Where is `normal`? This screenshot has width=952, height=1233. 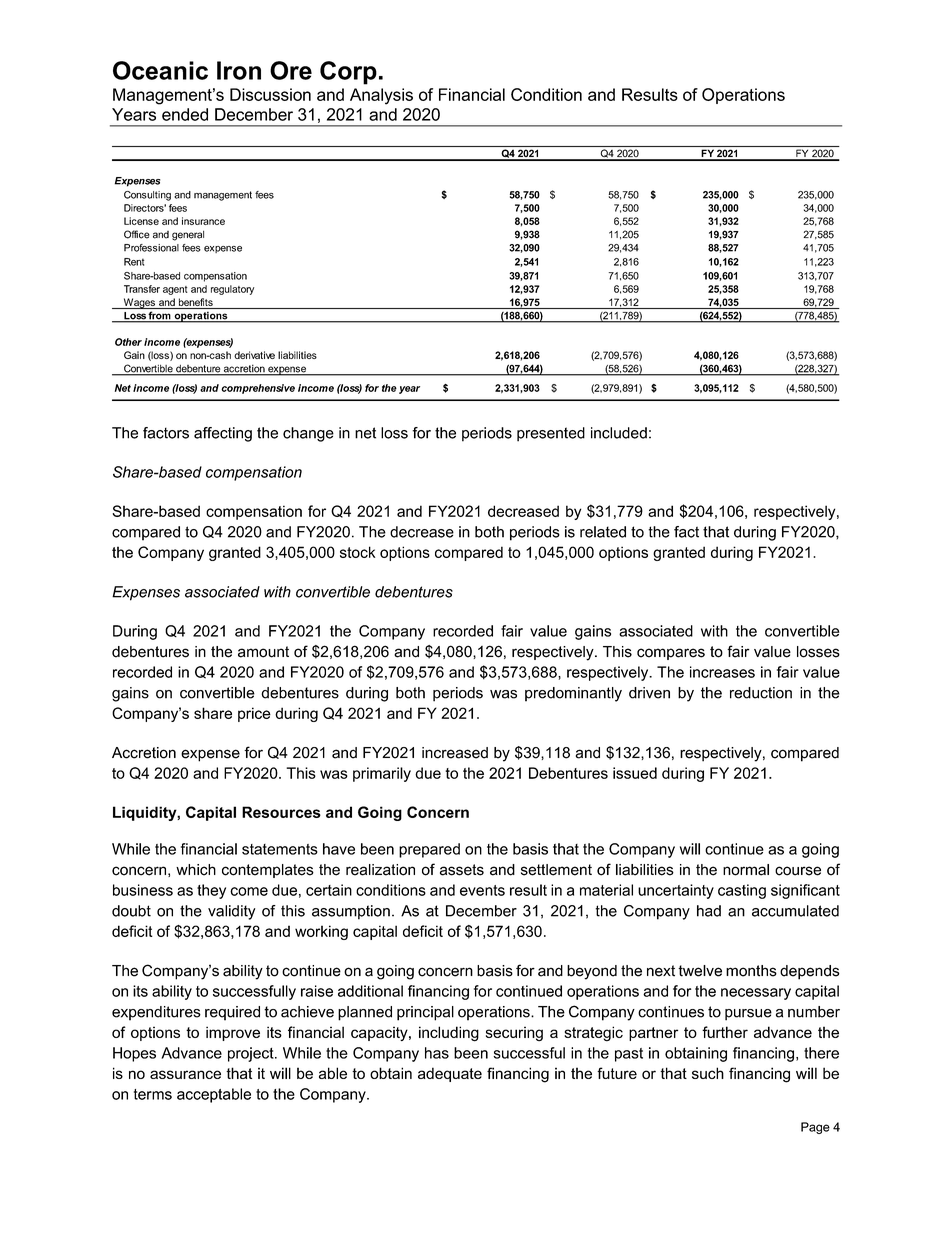
normal is located at coordinates (746, 870).
